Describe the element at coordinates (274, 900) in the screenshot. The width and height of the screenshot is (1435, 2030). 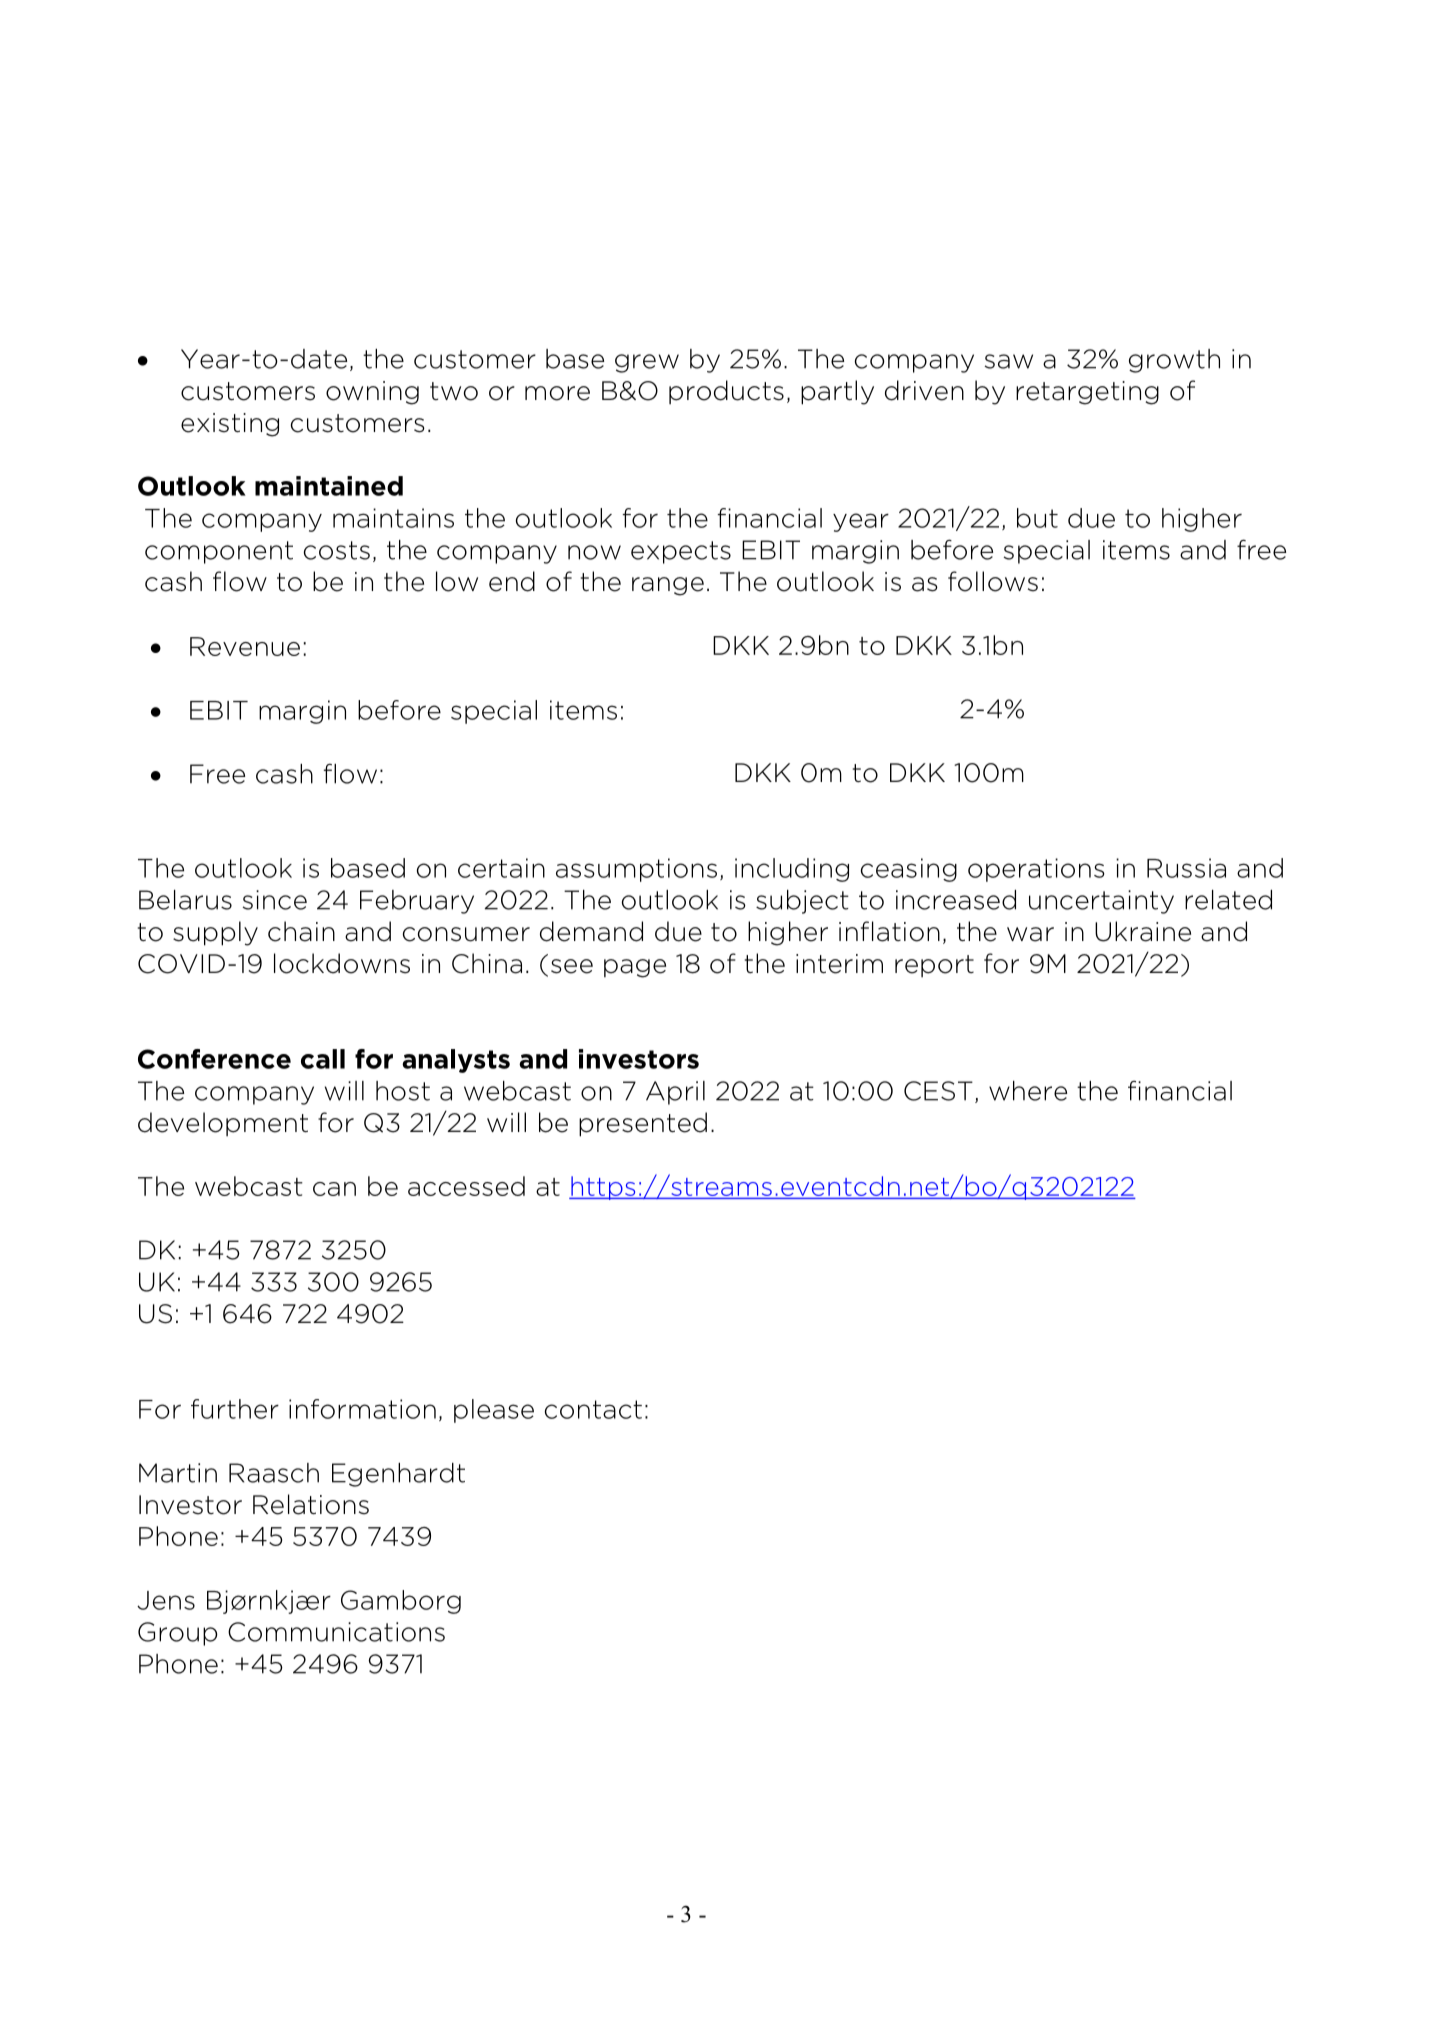
I see `since` at that location.
